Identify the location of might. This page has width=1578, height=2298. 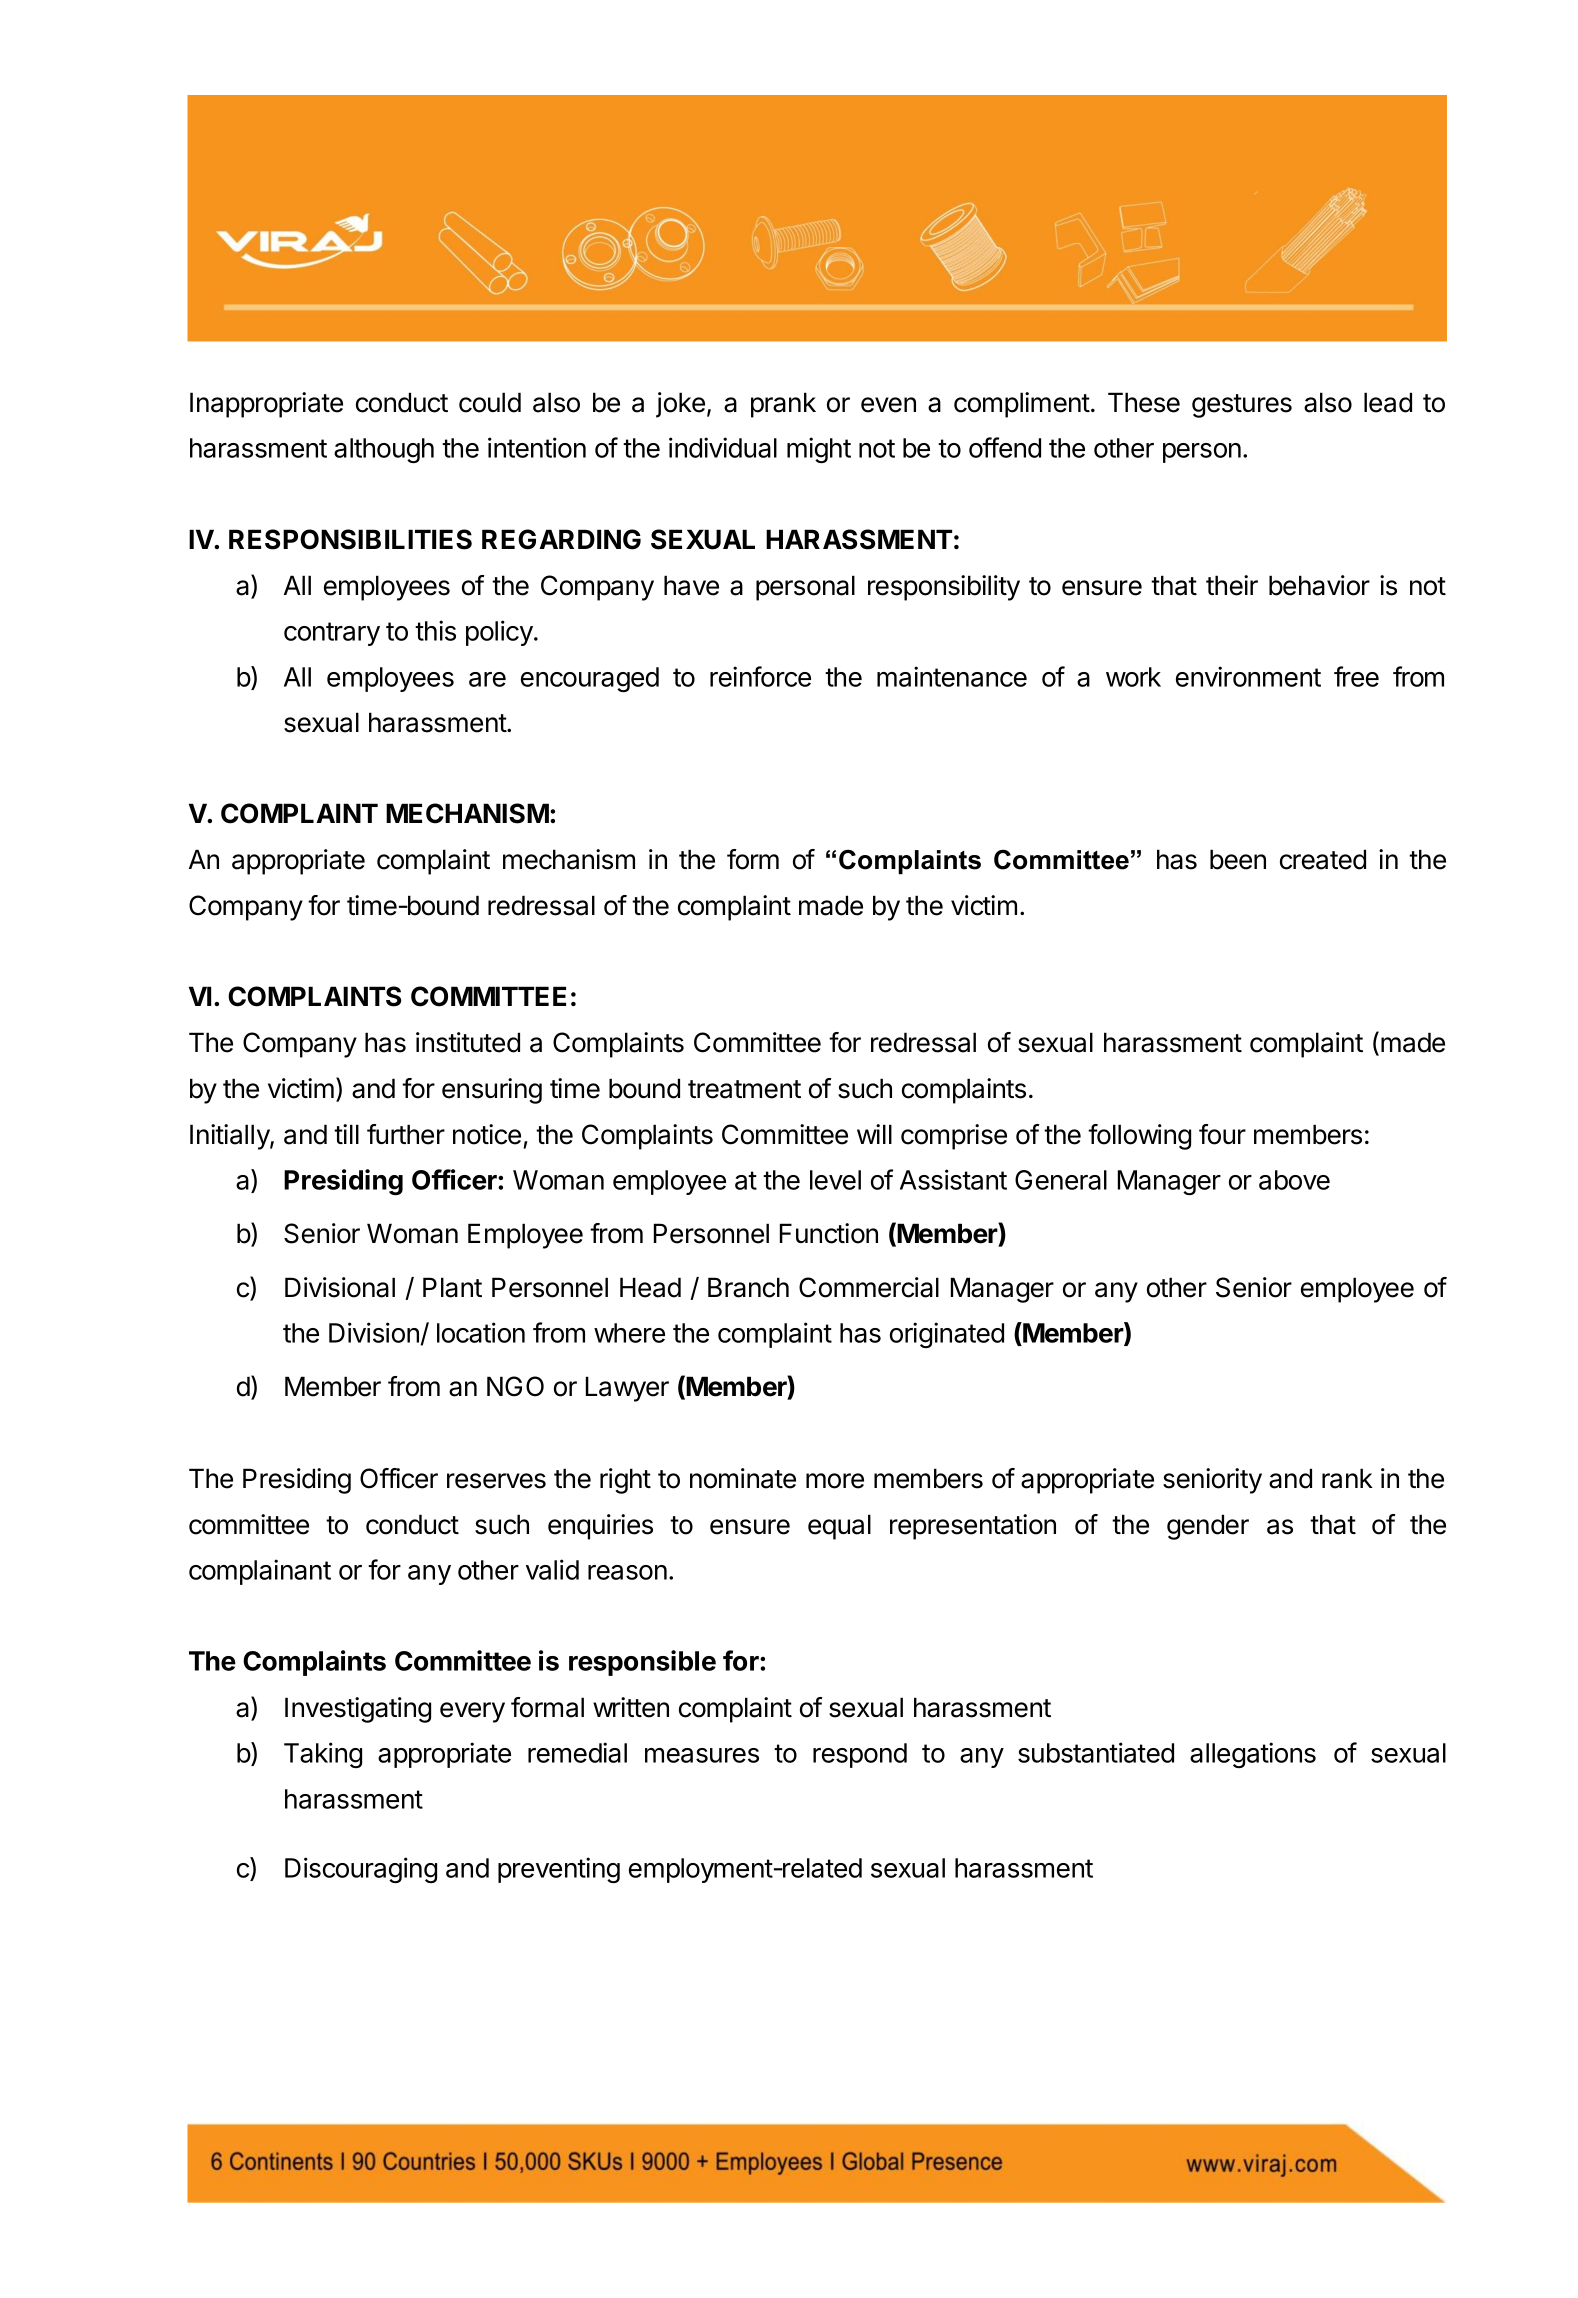
(819, 450).
